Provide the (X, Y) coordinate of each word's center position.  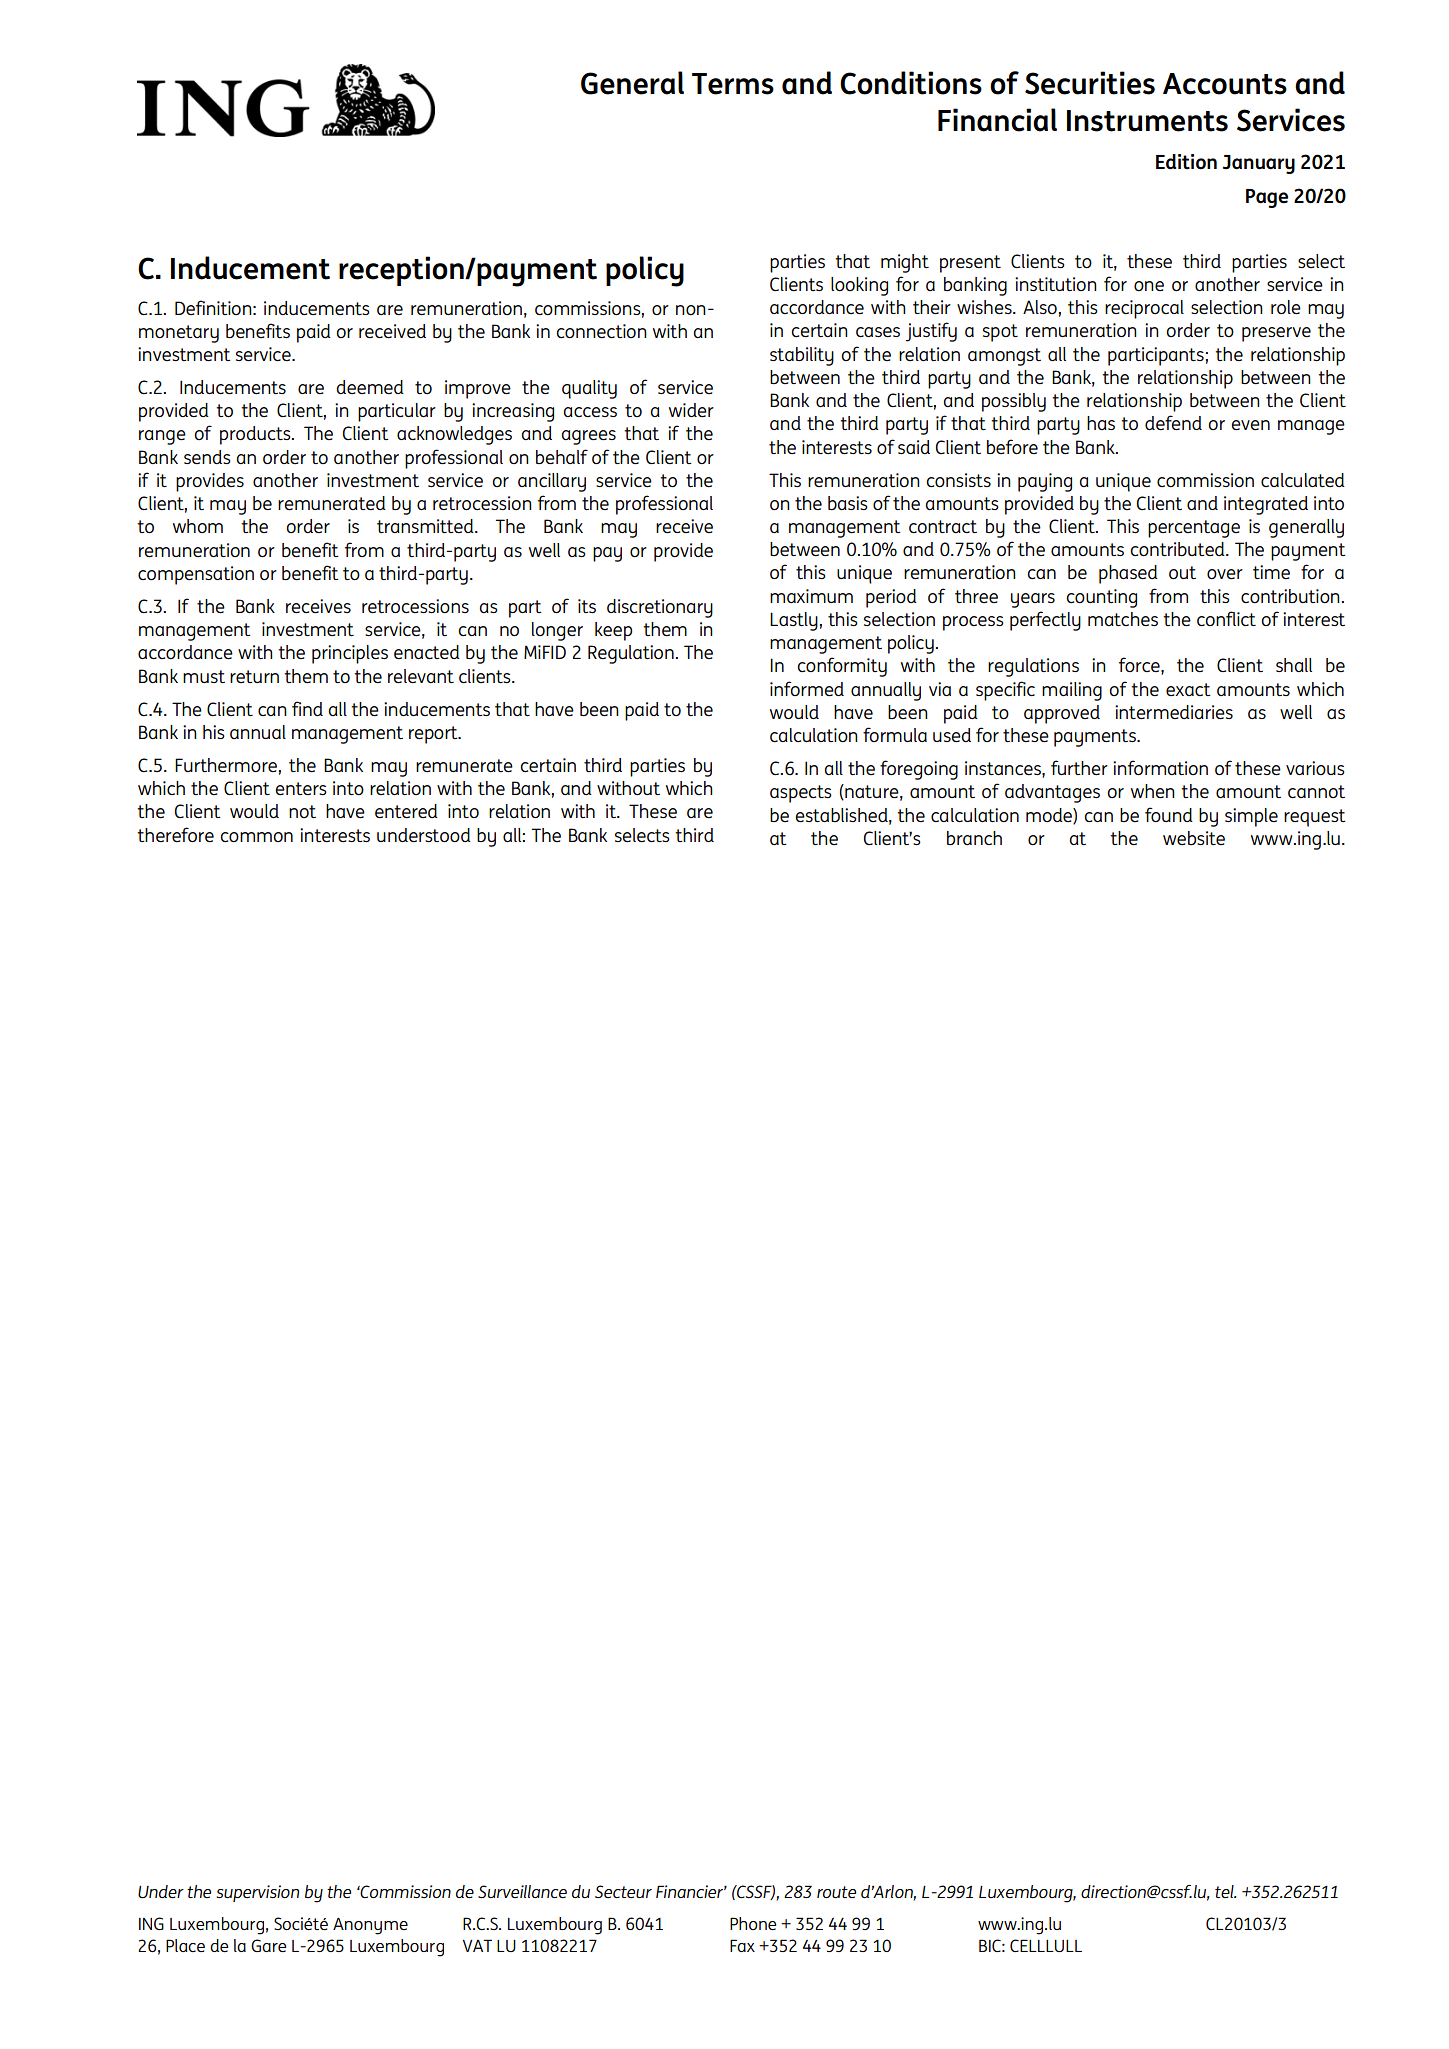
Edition (1186, 162)
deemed (370, 387)
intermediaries (1174, 712)
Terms (733, 84)
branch (974, 838)
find (307, 708)
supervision (257, 1893)
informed (807, 689)
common (256, 837)
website (1194, 838)
